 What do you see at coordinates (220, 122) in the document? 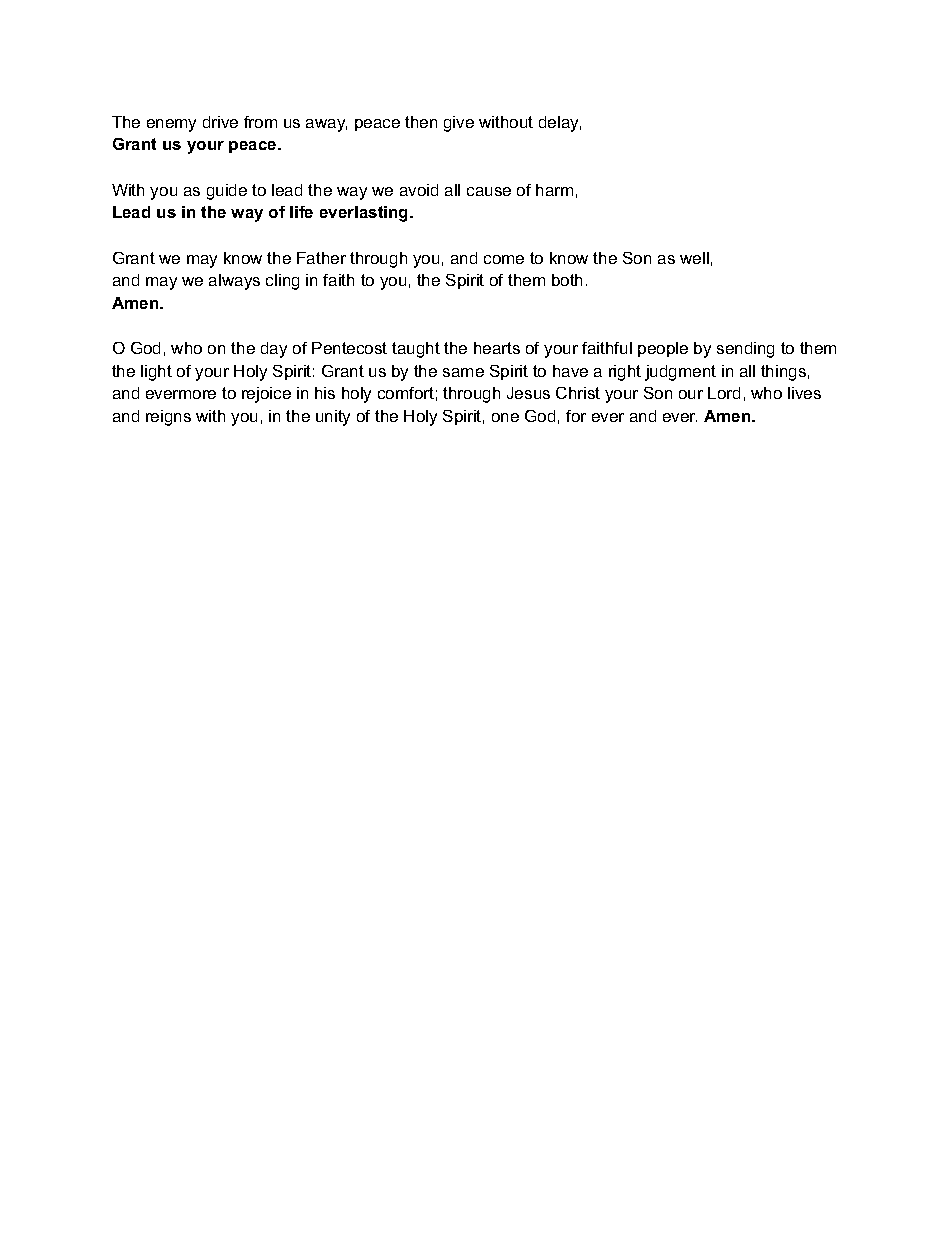
I see `drive` at bounding box center [220, 122].
